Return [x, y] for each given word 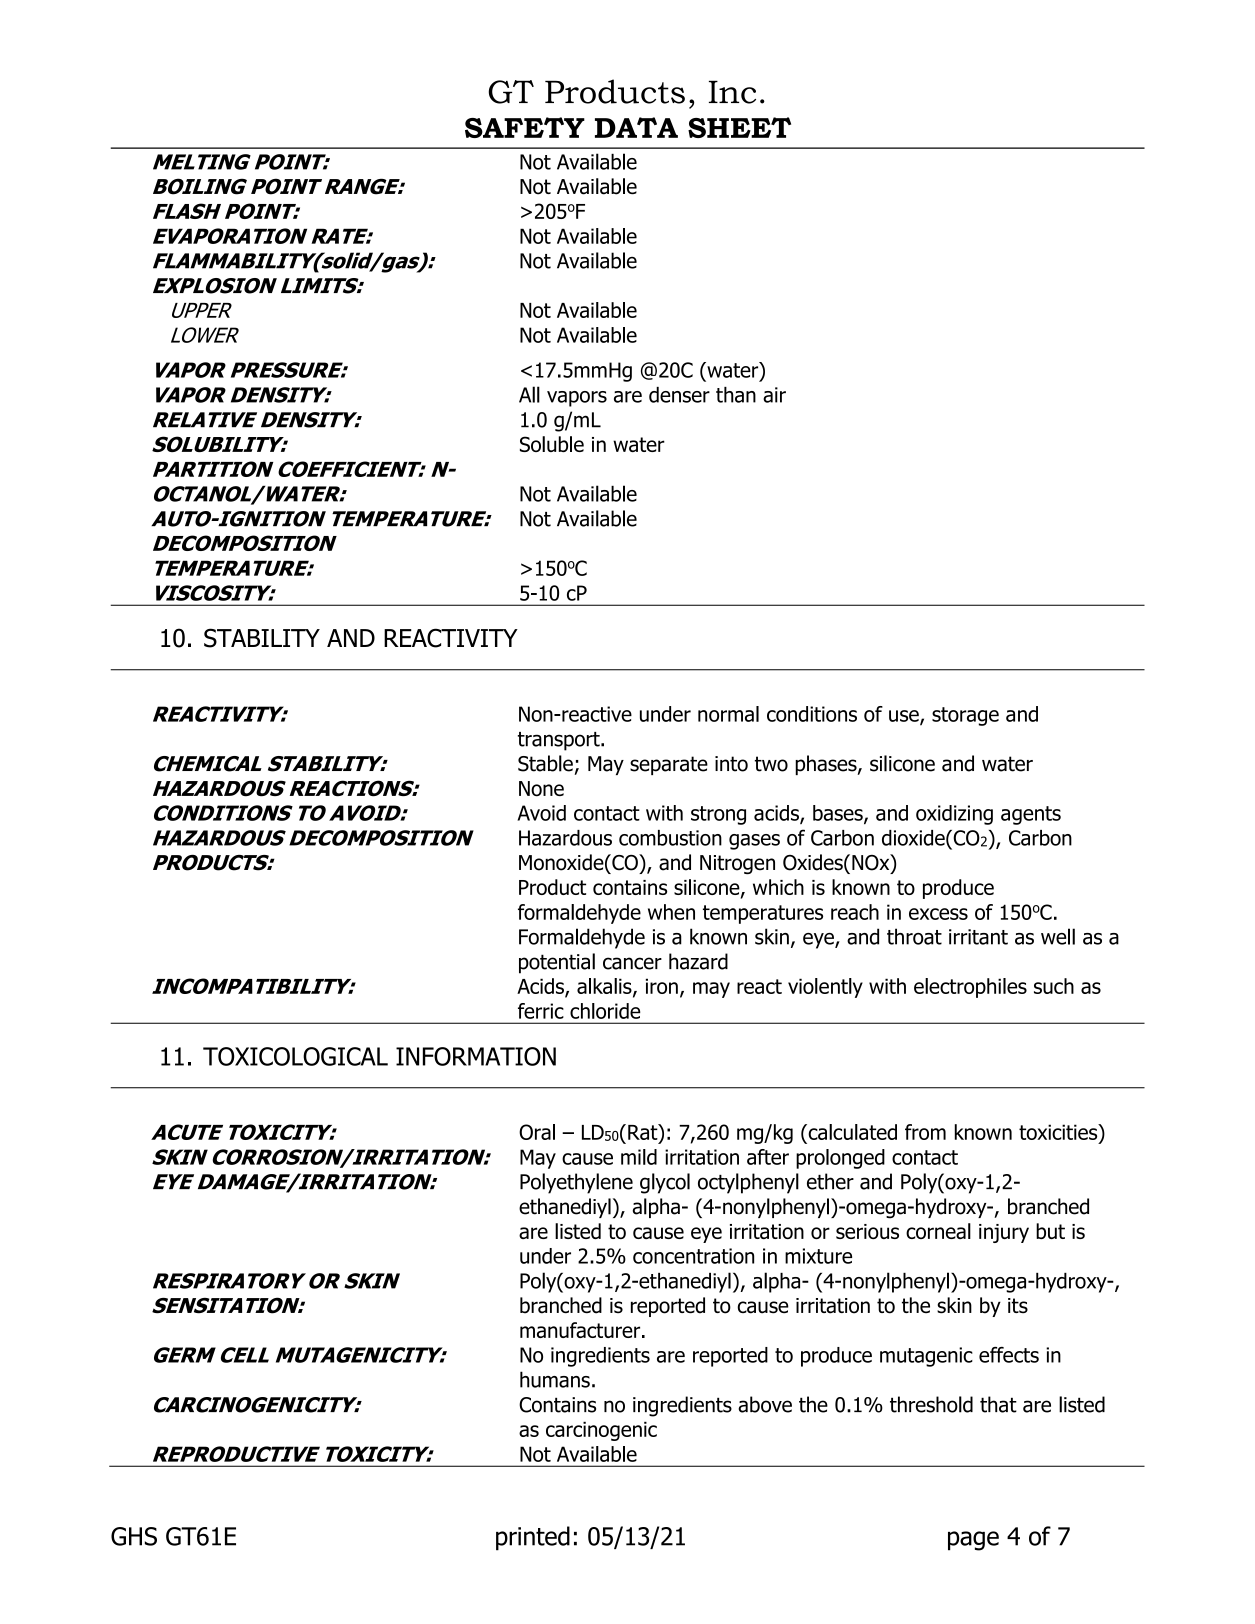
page [973, 1541]
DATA [636, 127]
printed [533, 1538]
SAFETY [525, 127]
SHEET [739, 127]
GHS [134, 1536]
